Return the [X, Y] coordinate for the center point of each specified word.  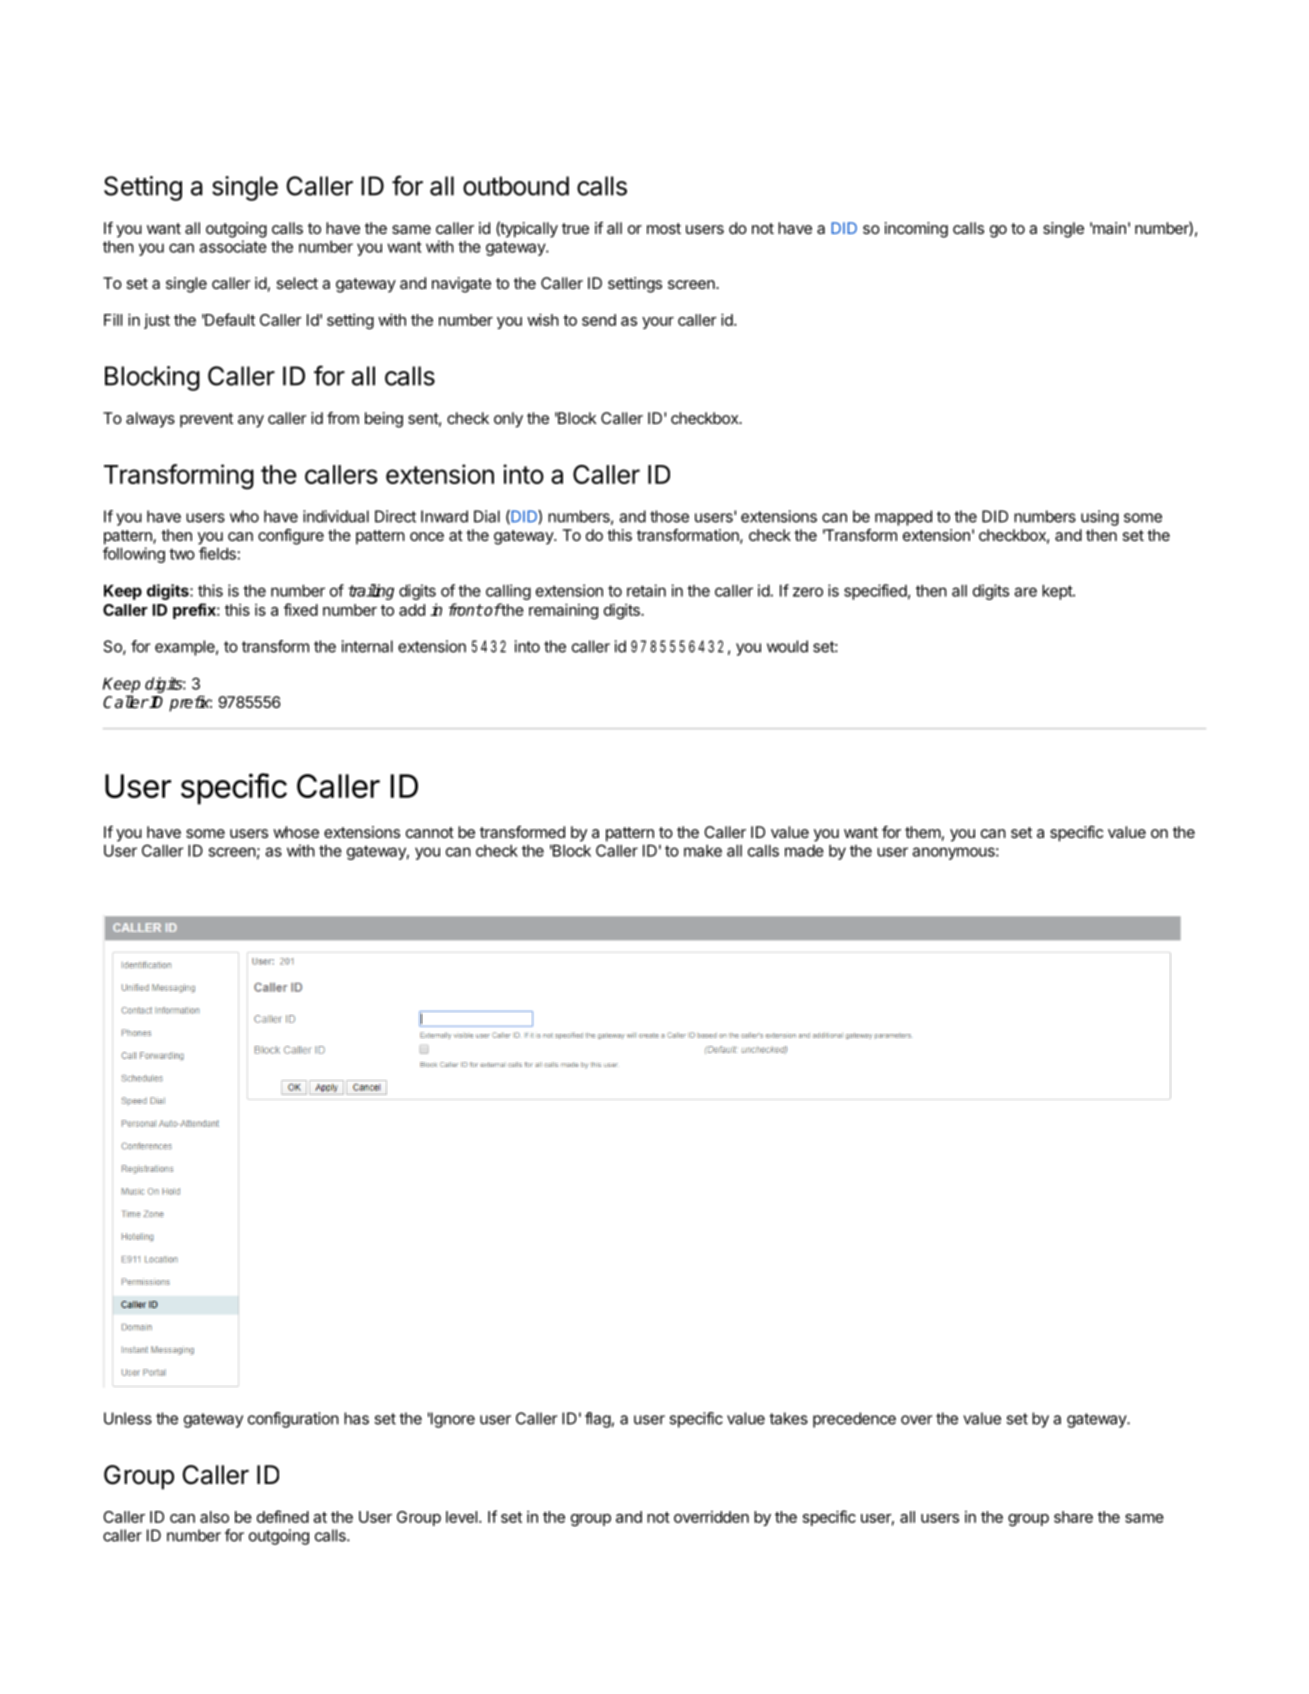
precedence [854, 1420]
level [461, 1517]
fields [217, 553]
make [703, 851]
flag [598, 1420]
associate [233, 246]
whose [296, 832]
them [923, 832]
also [214, 1517]
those [669, 516]
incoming [916, 230]
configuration [293, 1420]
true [575, 228]
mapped [903, 518]
